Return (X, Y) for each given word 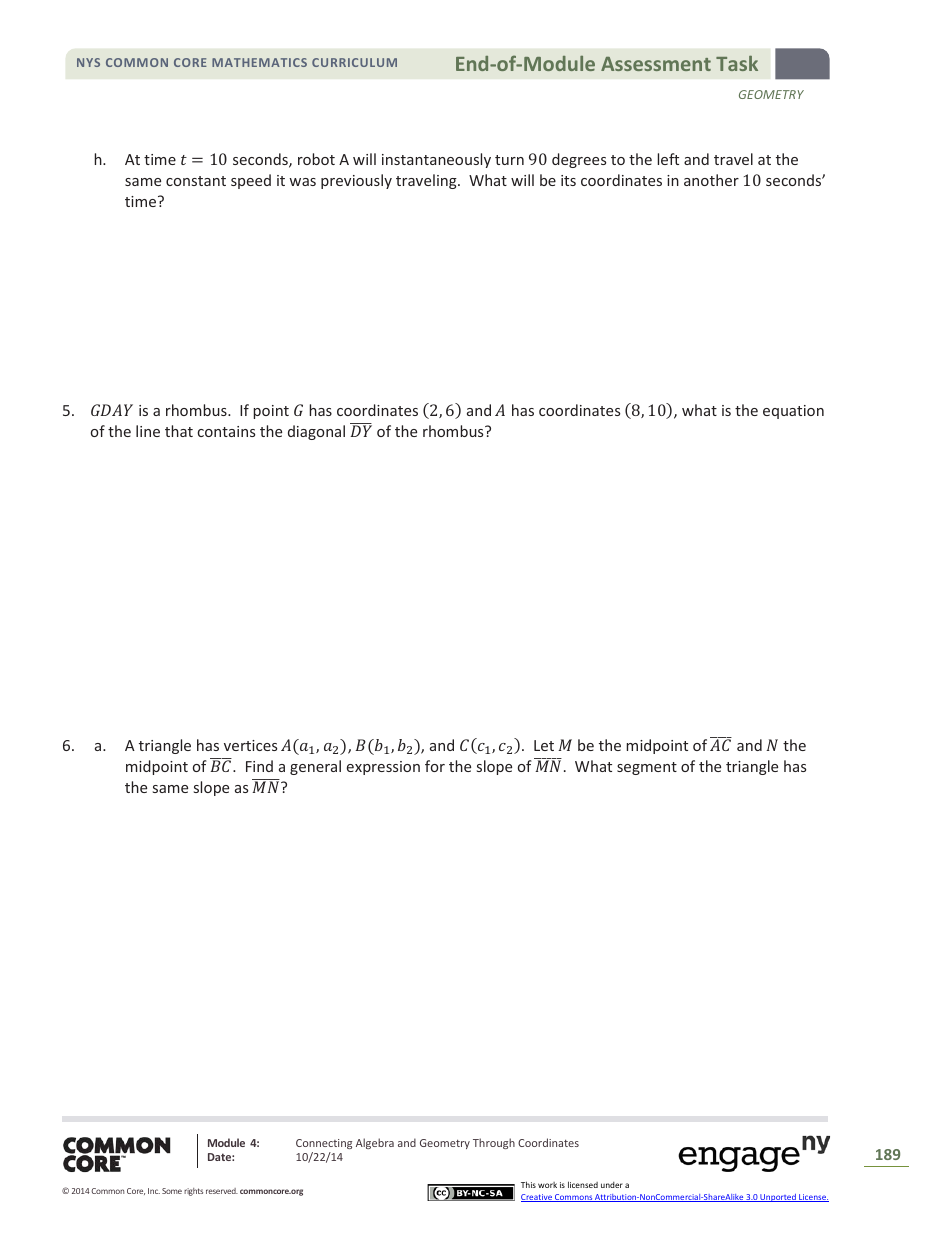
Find (259, 766)
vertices (250, 745)
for (435, 766)
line (148, 431)
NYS (88, 62)
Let (544, 745)
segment (647, 768)
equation (793, 412)
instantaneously (436, 160)
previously (356, 181)
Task (737, 63)
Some (172, 1191)
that (179, 431)
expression (383, 768)
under (612, 1185)
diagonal (316, 432)
